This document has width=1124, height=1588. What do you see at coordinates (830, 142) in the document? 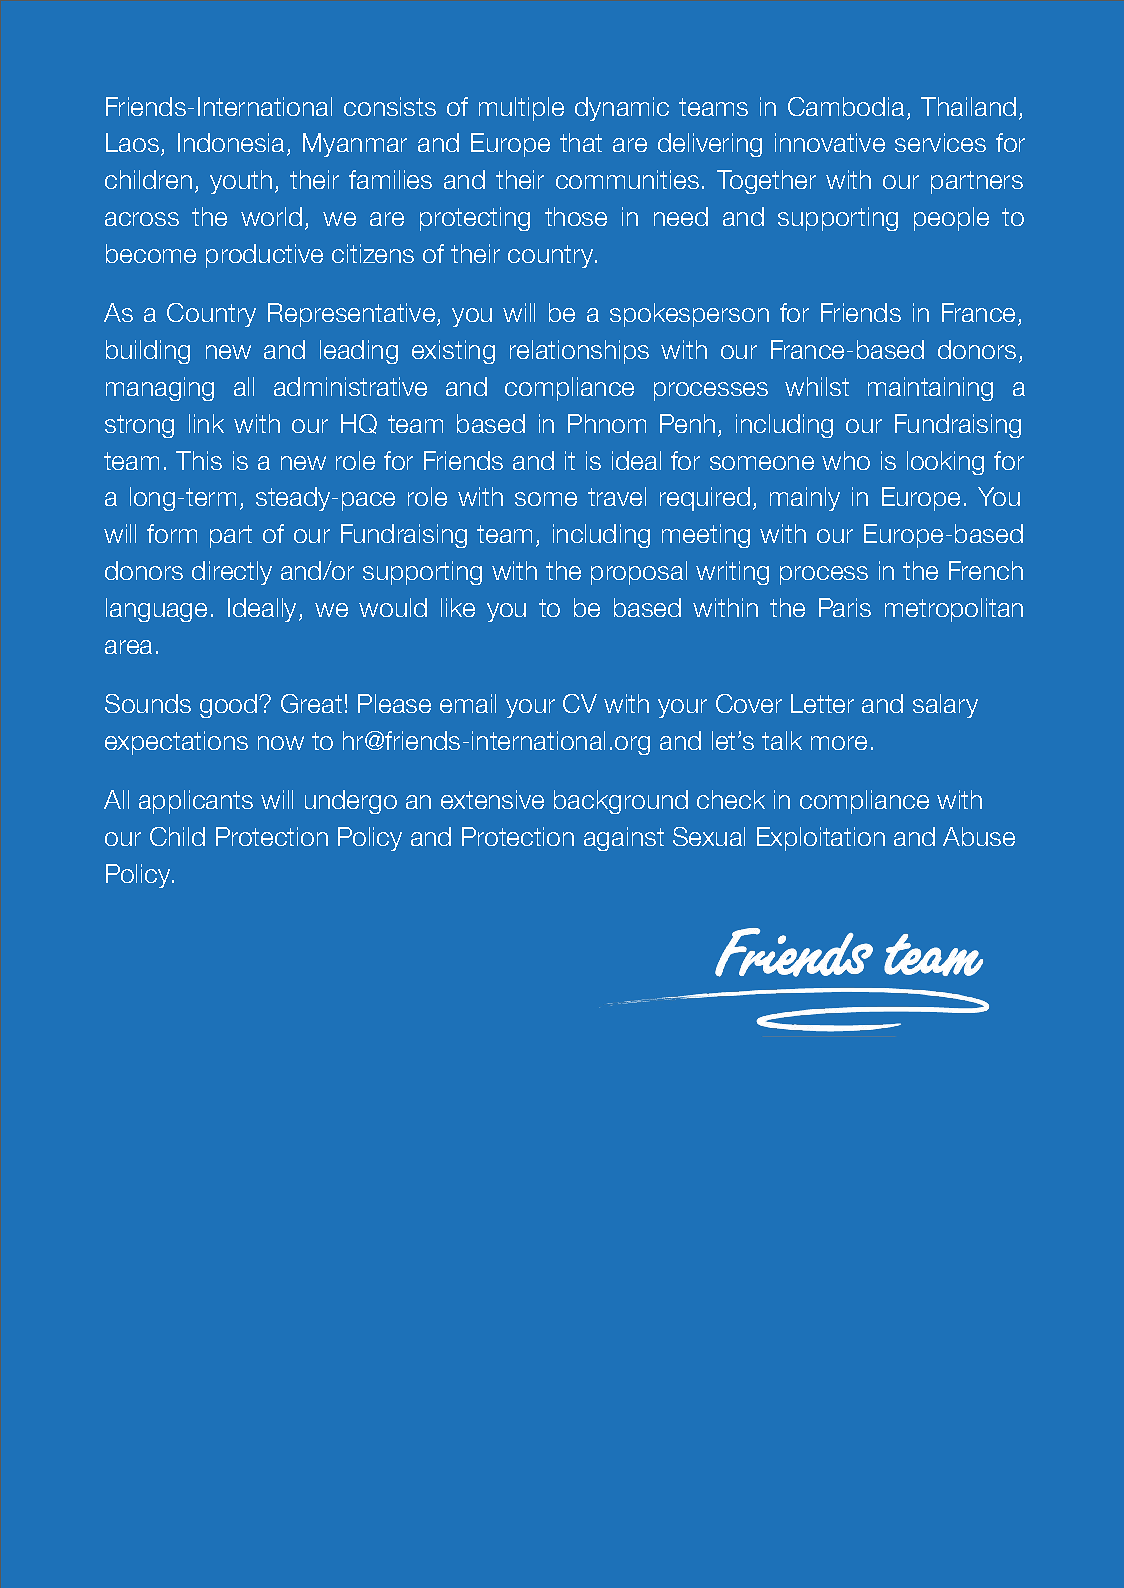
I see `innovative` at bounding box center [830, 142].
